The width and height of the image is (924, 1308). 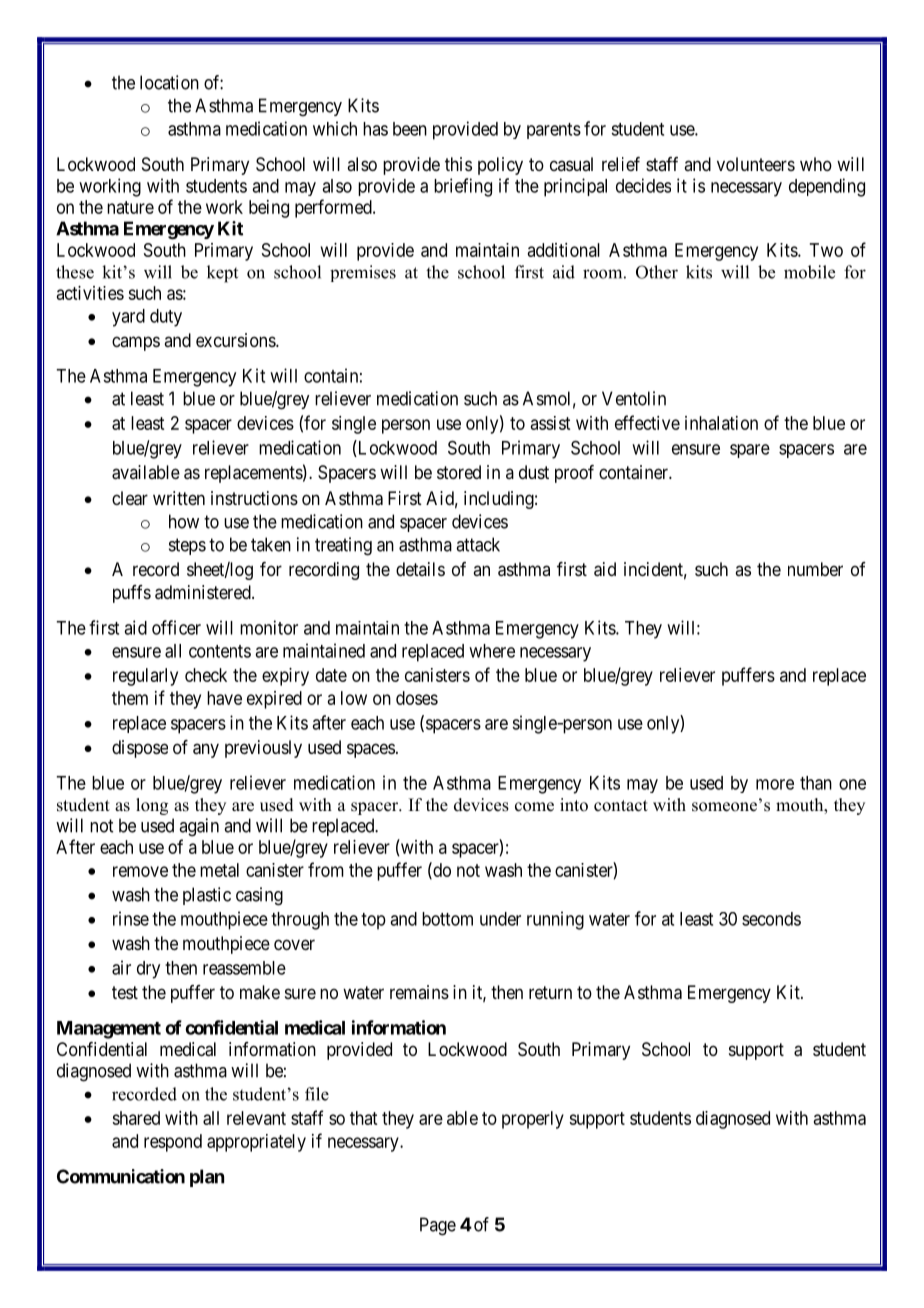 I want to click on seconds, so click(x=771, y=919).
